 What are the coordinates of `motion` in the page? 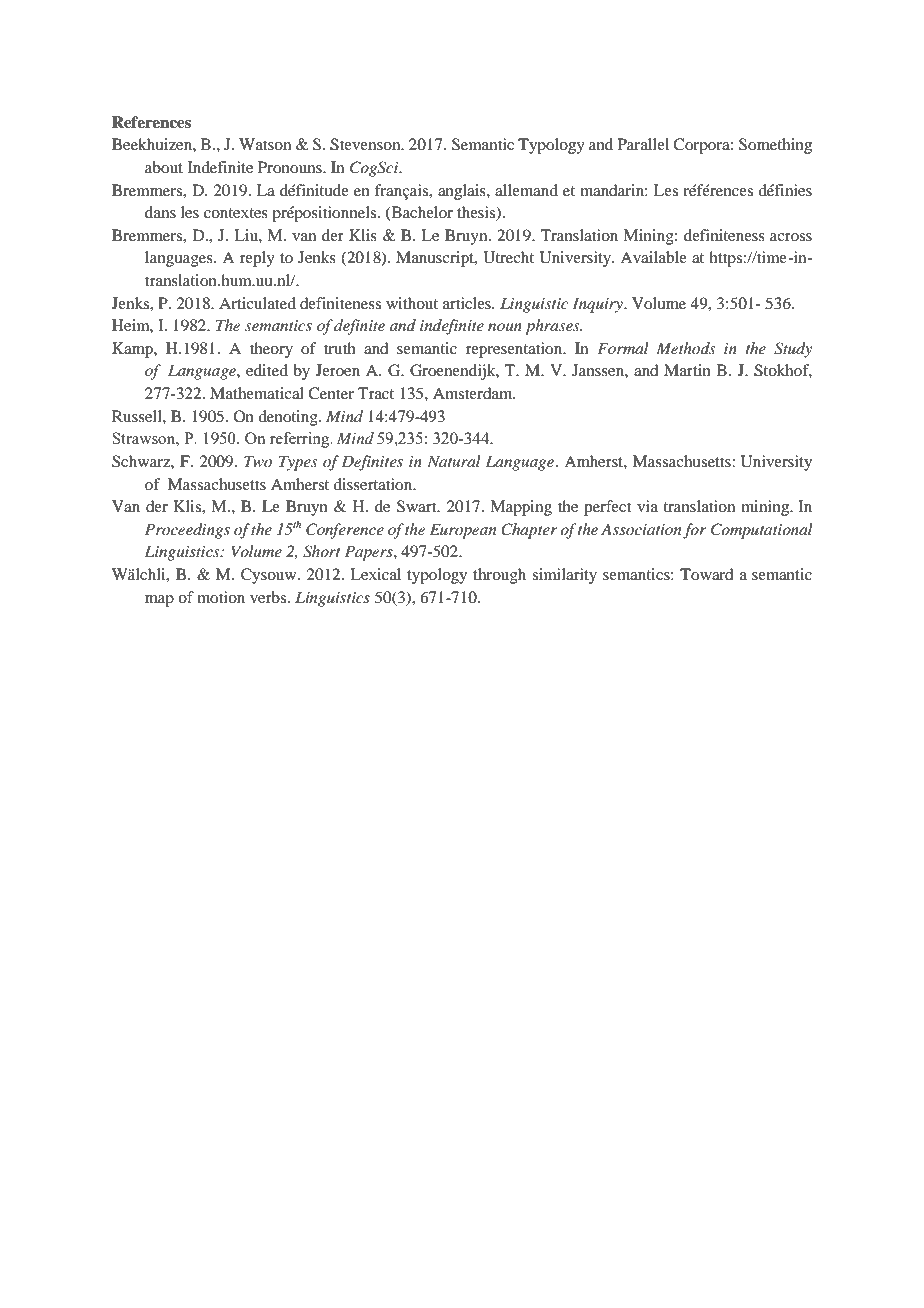 It's located at (221, 597).
